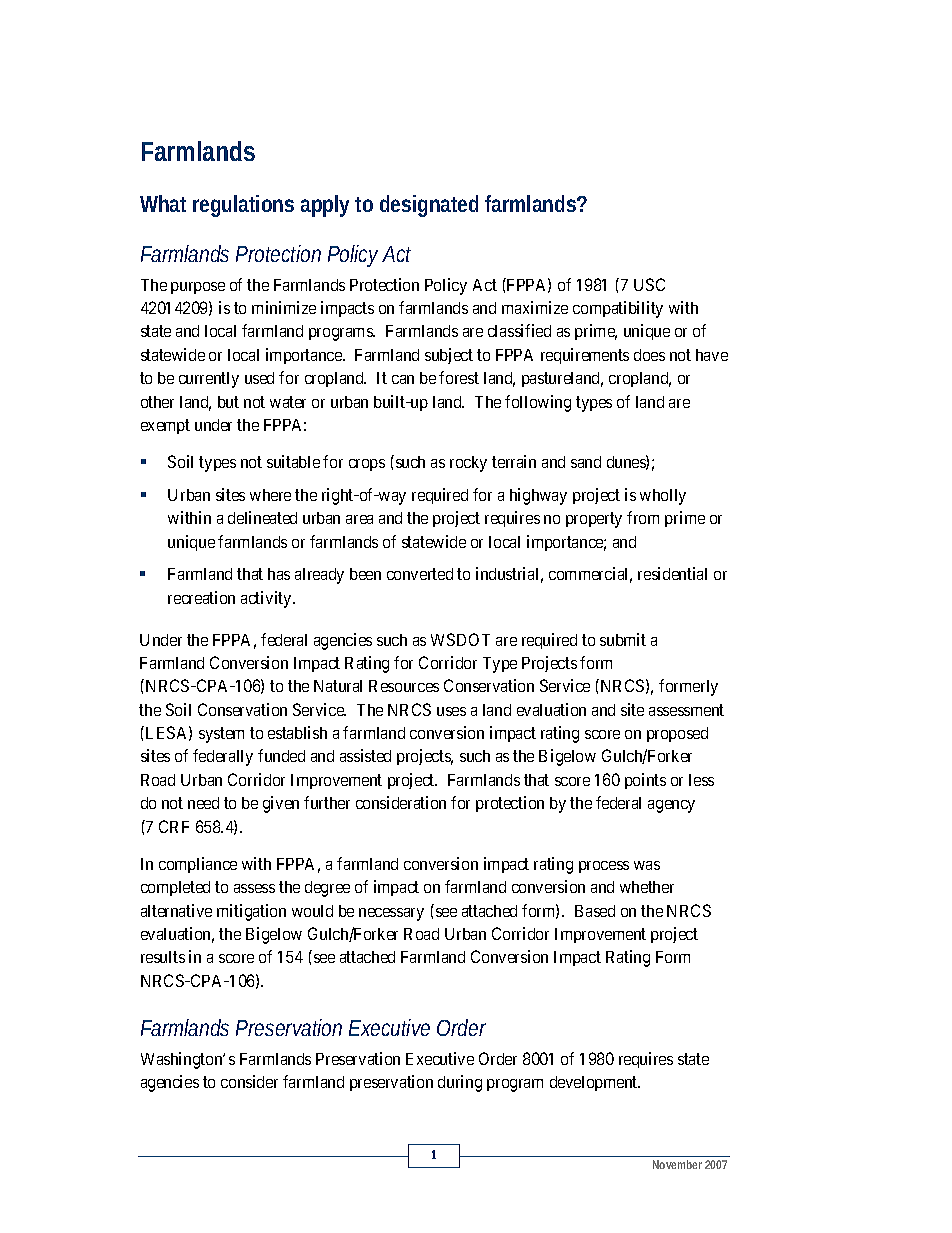  I want to click on November, so click(677, 1164).
